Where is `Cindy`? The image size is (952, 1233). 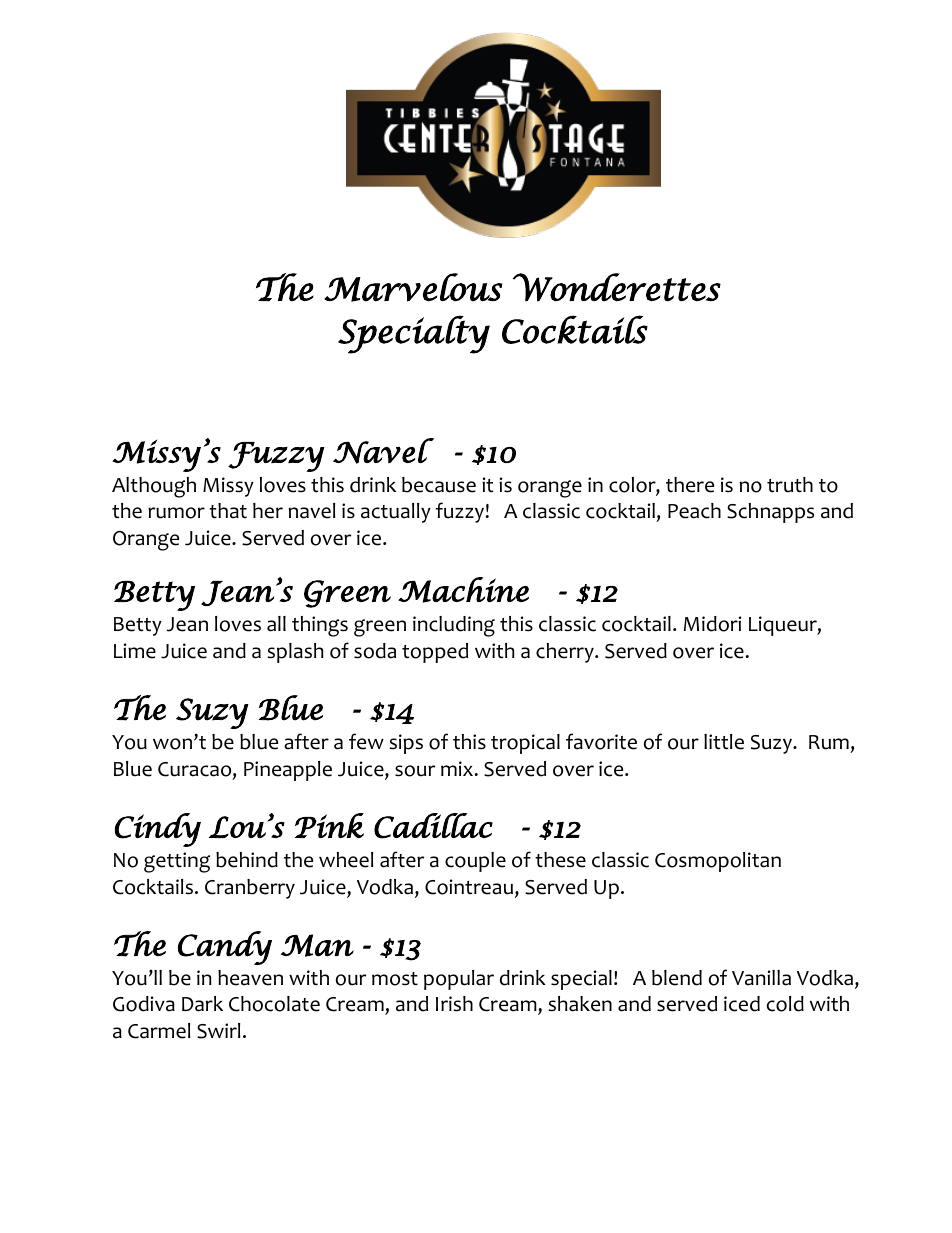 Cindy is located at coordinates (158, 830).
